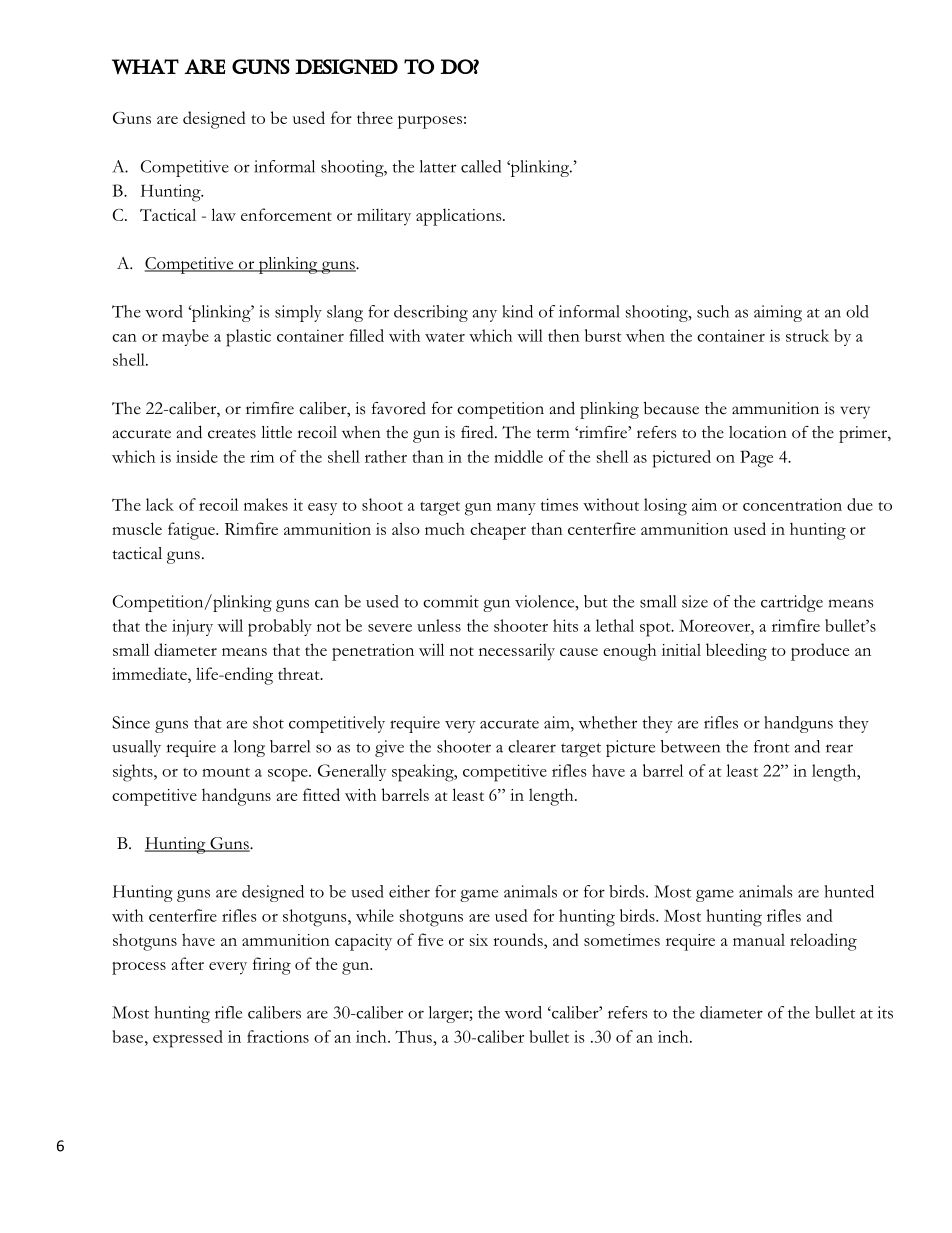 This screenshot has width=952, height=1233. What do you see at coordinates (695, 601) in the screenshot?
I see `size` at bounding box center [695, 601].
